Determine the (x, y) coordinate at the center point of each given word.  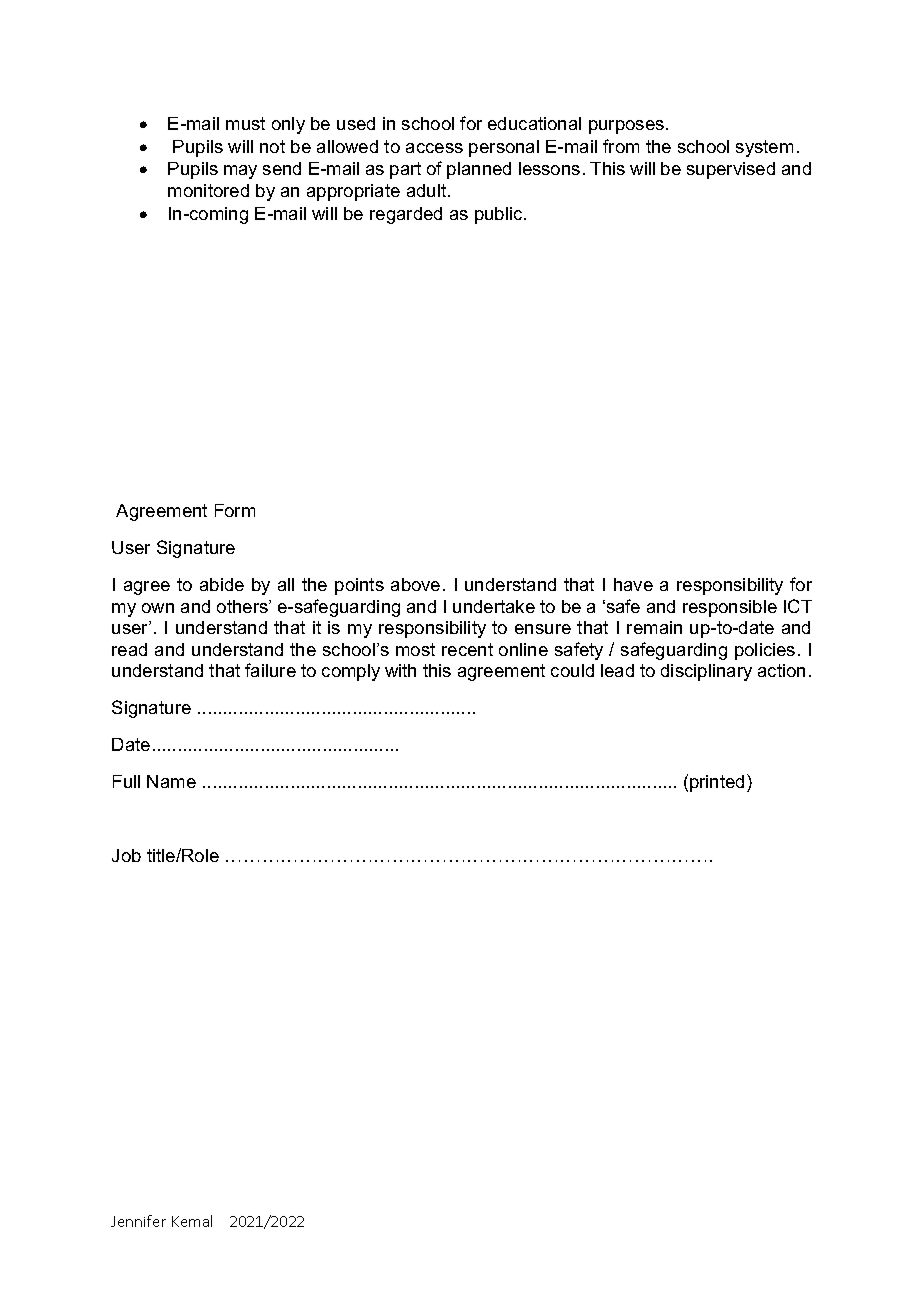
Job (126, 855)
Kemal (192, 1221)
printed (717, 783)
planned (479, 170)
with (400, 670)
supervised (731, 170)
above (415, 584)
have (633, 584)
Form (235, 510)
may (240, 172)
